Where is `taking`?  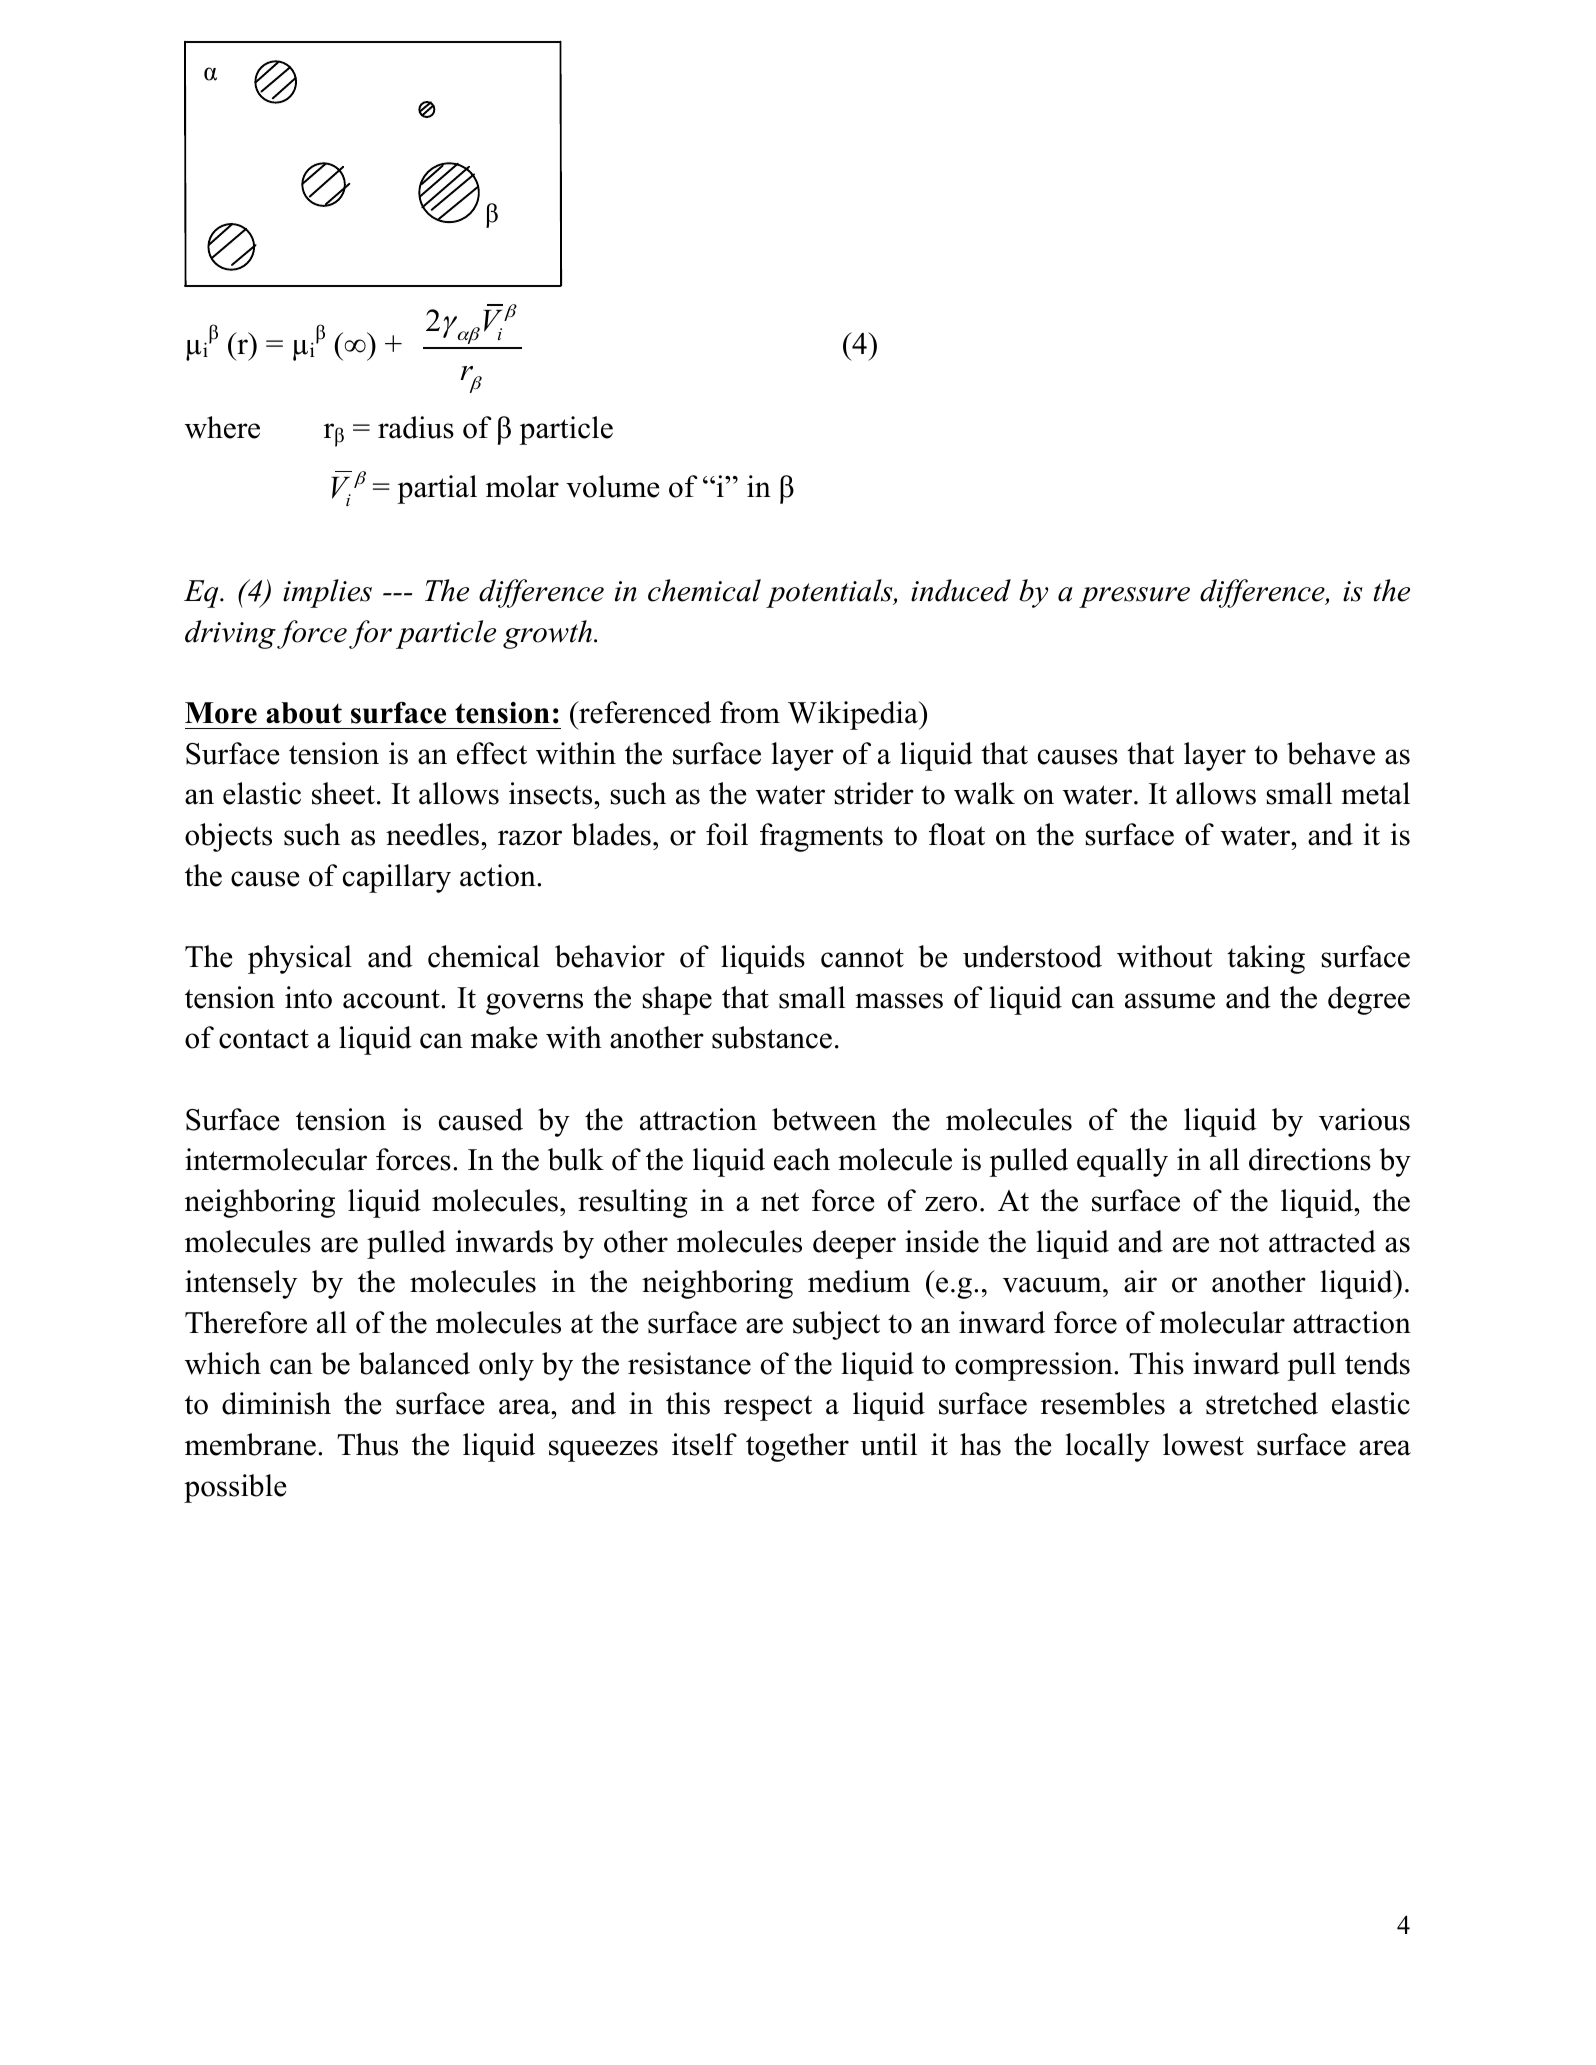 taking is located at coordinates (1266, 959).
